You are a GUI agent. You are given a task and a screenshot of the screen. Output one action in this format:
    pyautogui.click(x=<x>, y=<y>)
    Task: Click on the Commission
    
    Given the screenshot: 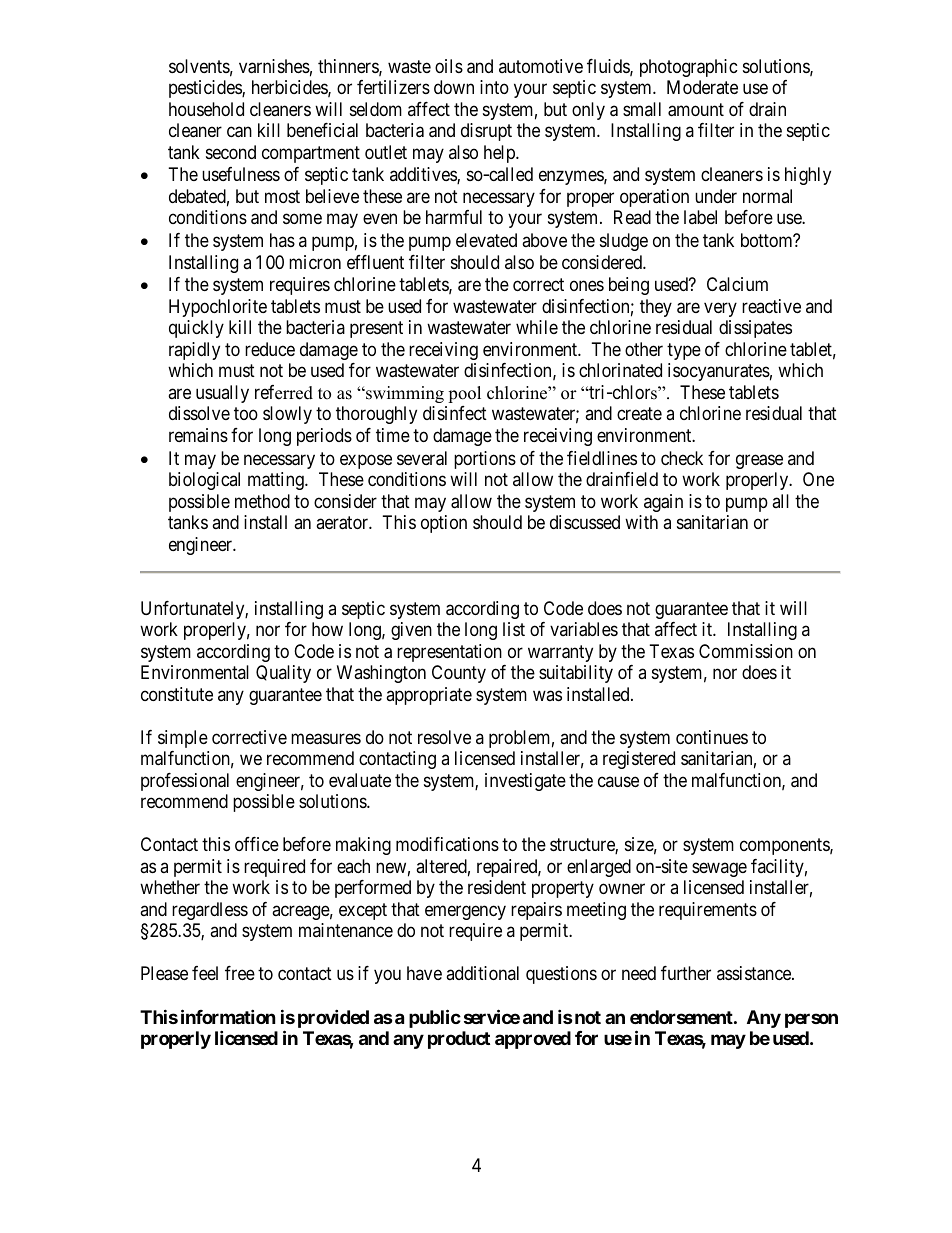 What is the action you would take?
    pyautogui.click(x=746, y=651)
